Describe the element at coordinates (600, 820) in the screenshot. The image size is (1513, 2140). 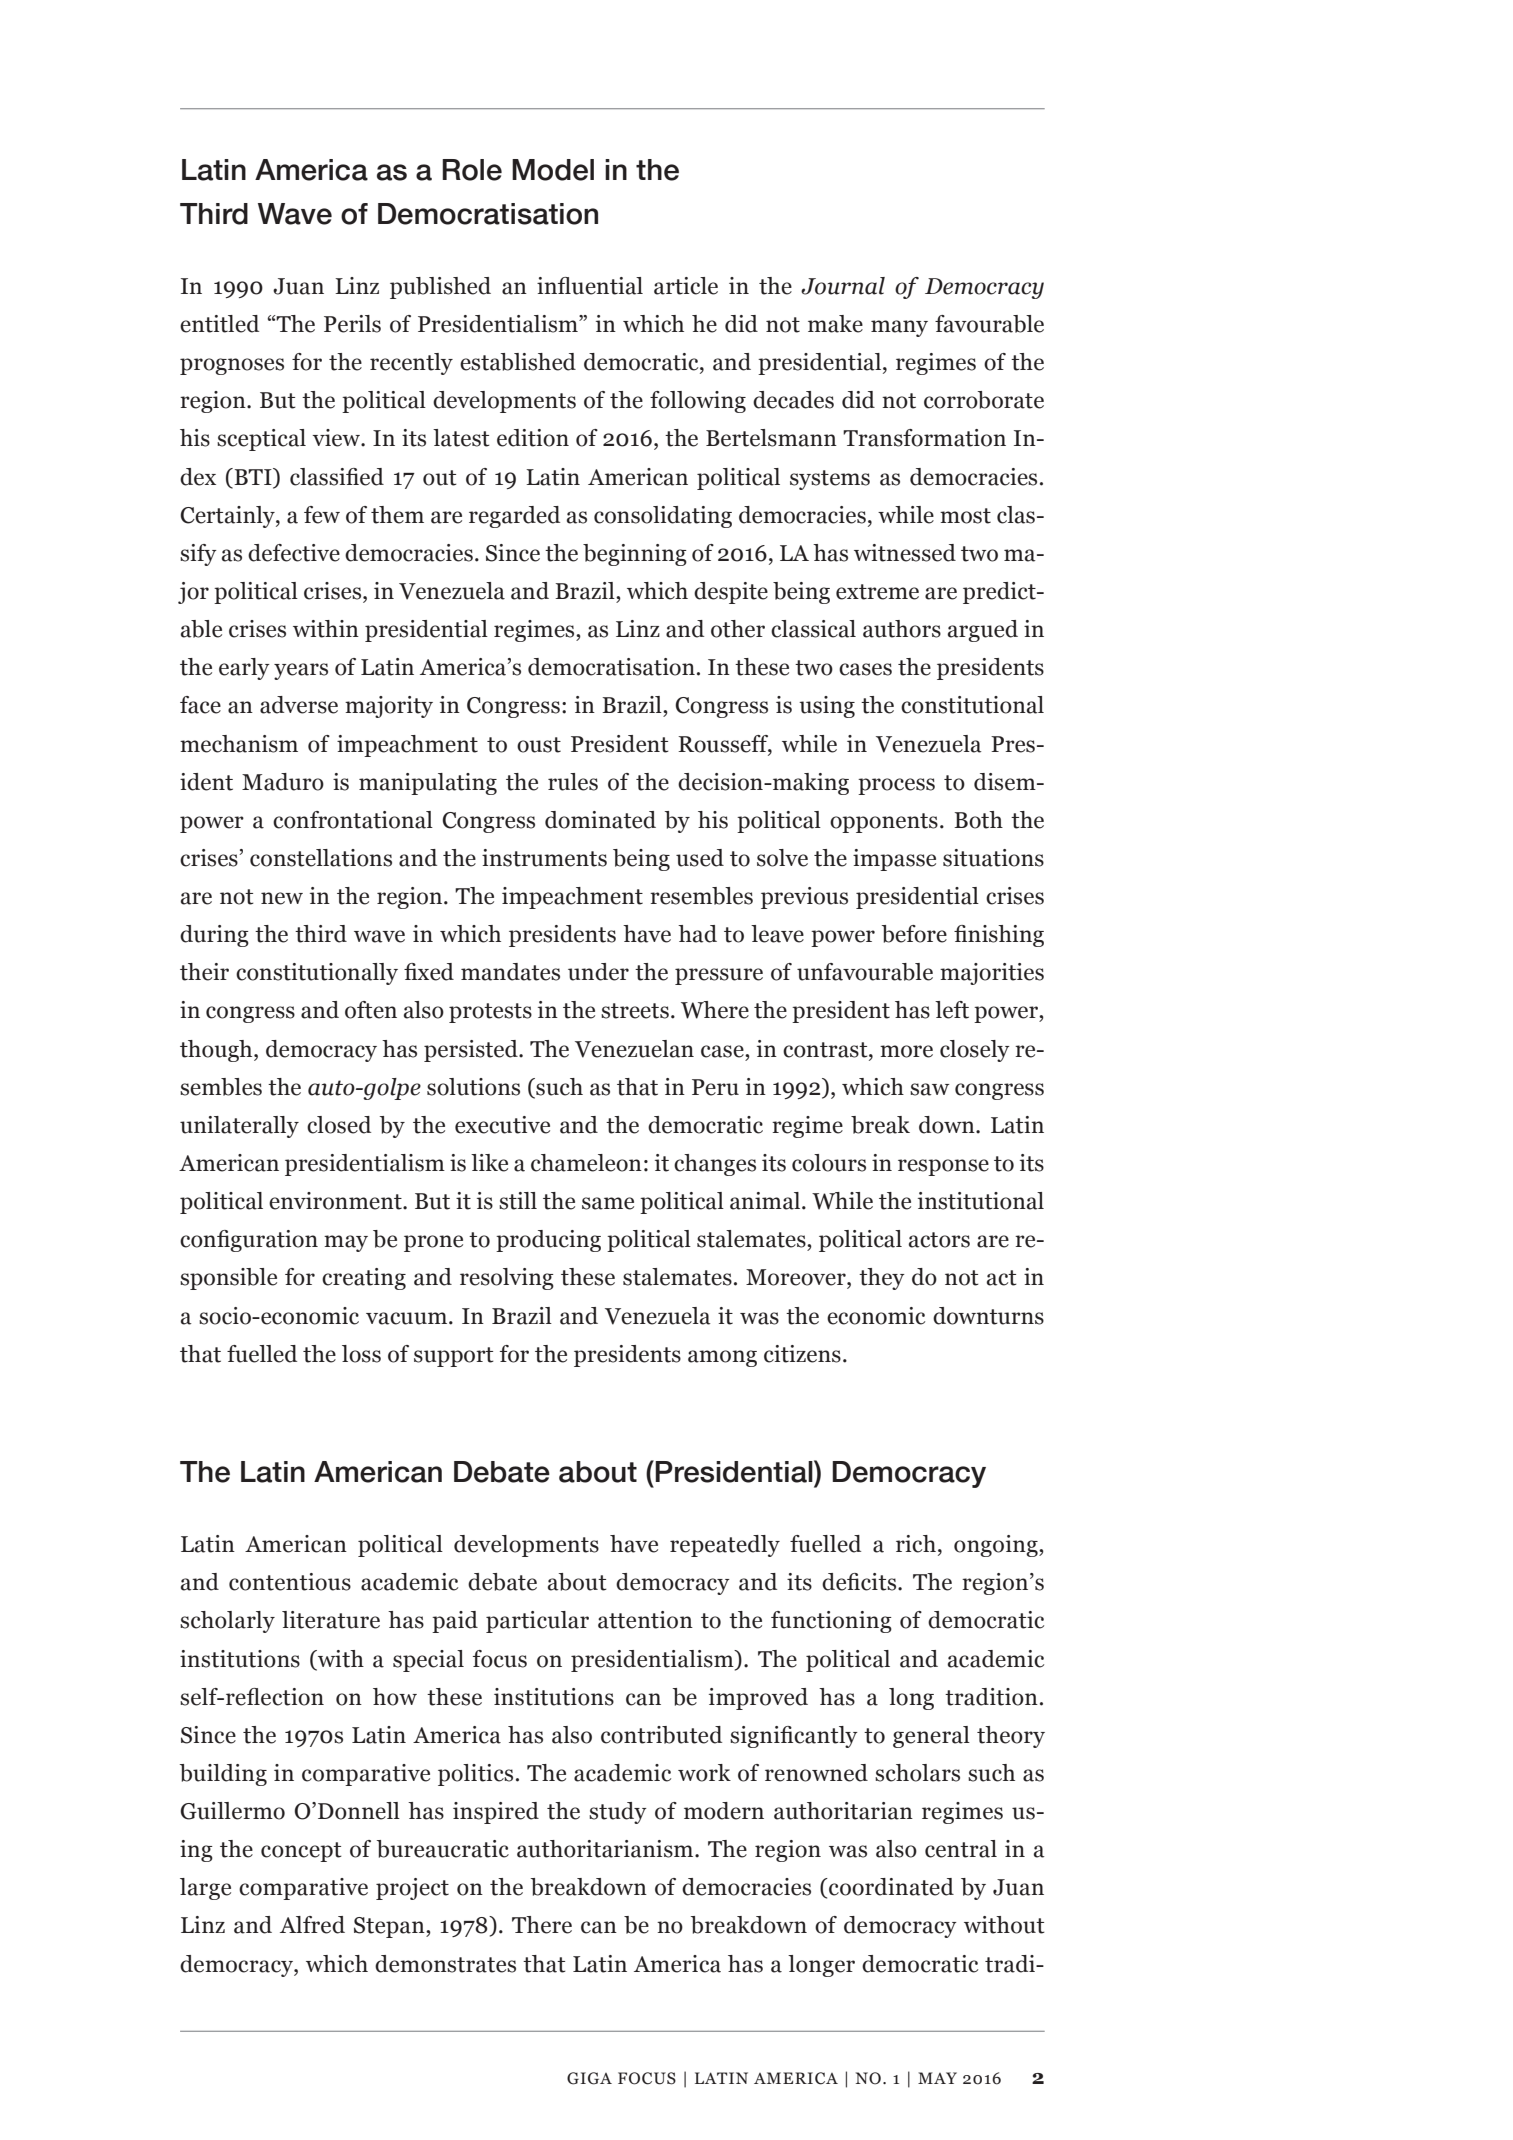
I see `dominated` at that location.
